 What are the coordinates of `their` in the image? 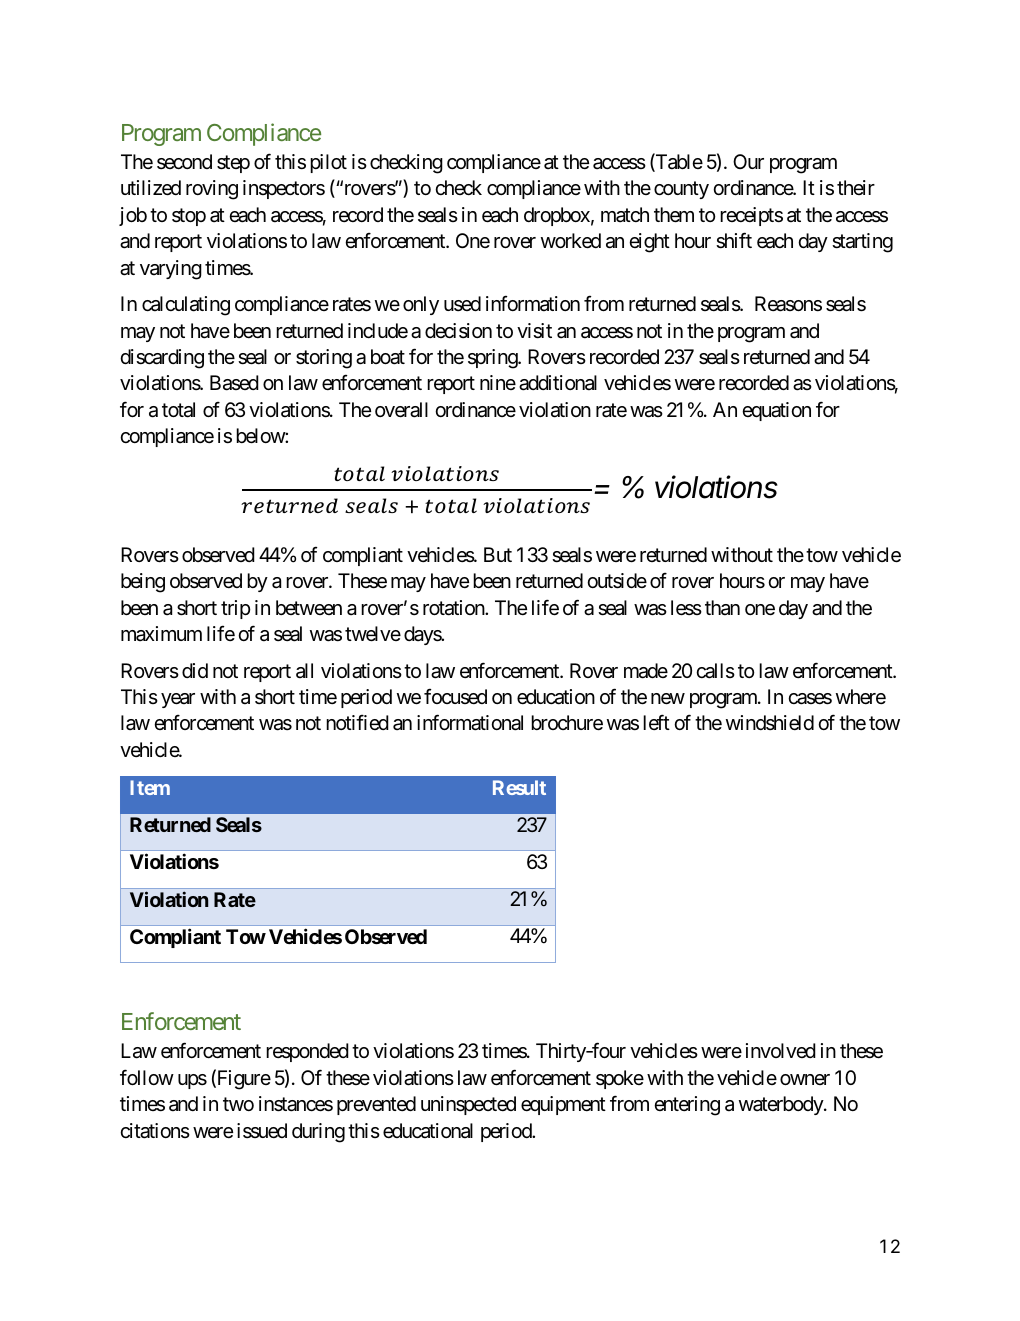 It's located at (856, 187).
